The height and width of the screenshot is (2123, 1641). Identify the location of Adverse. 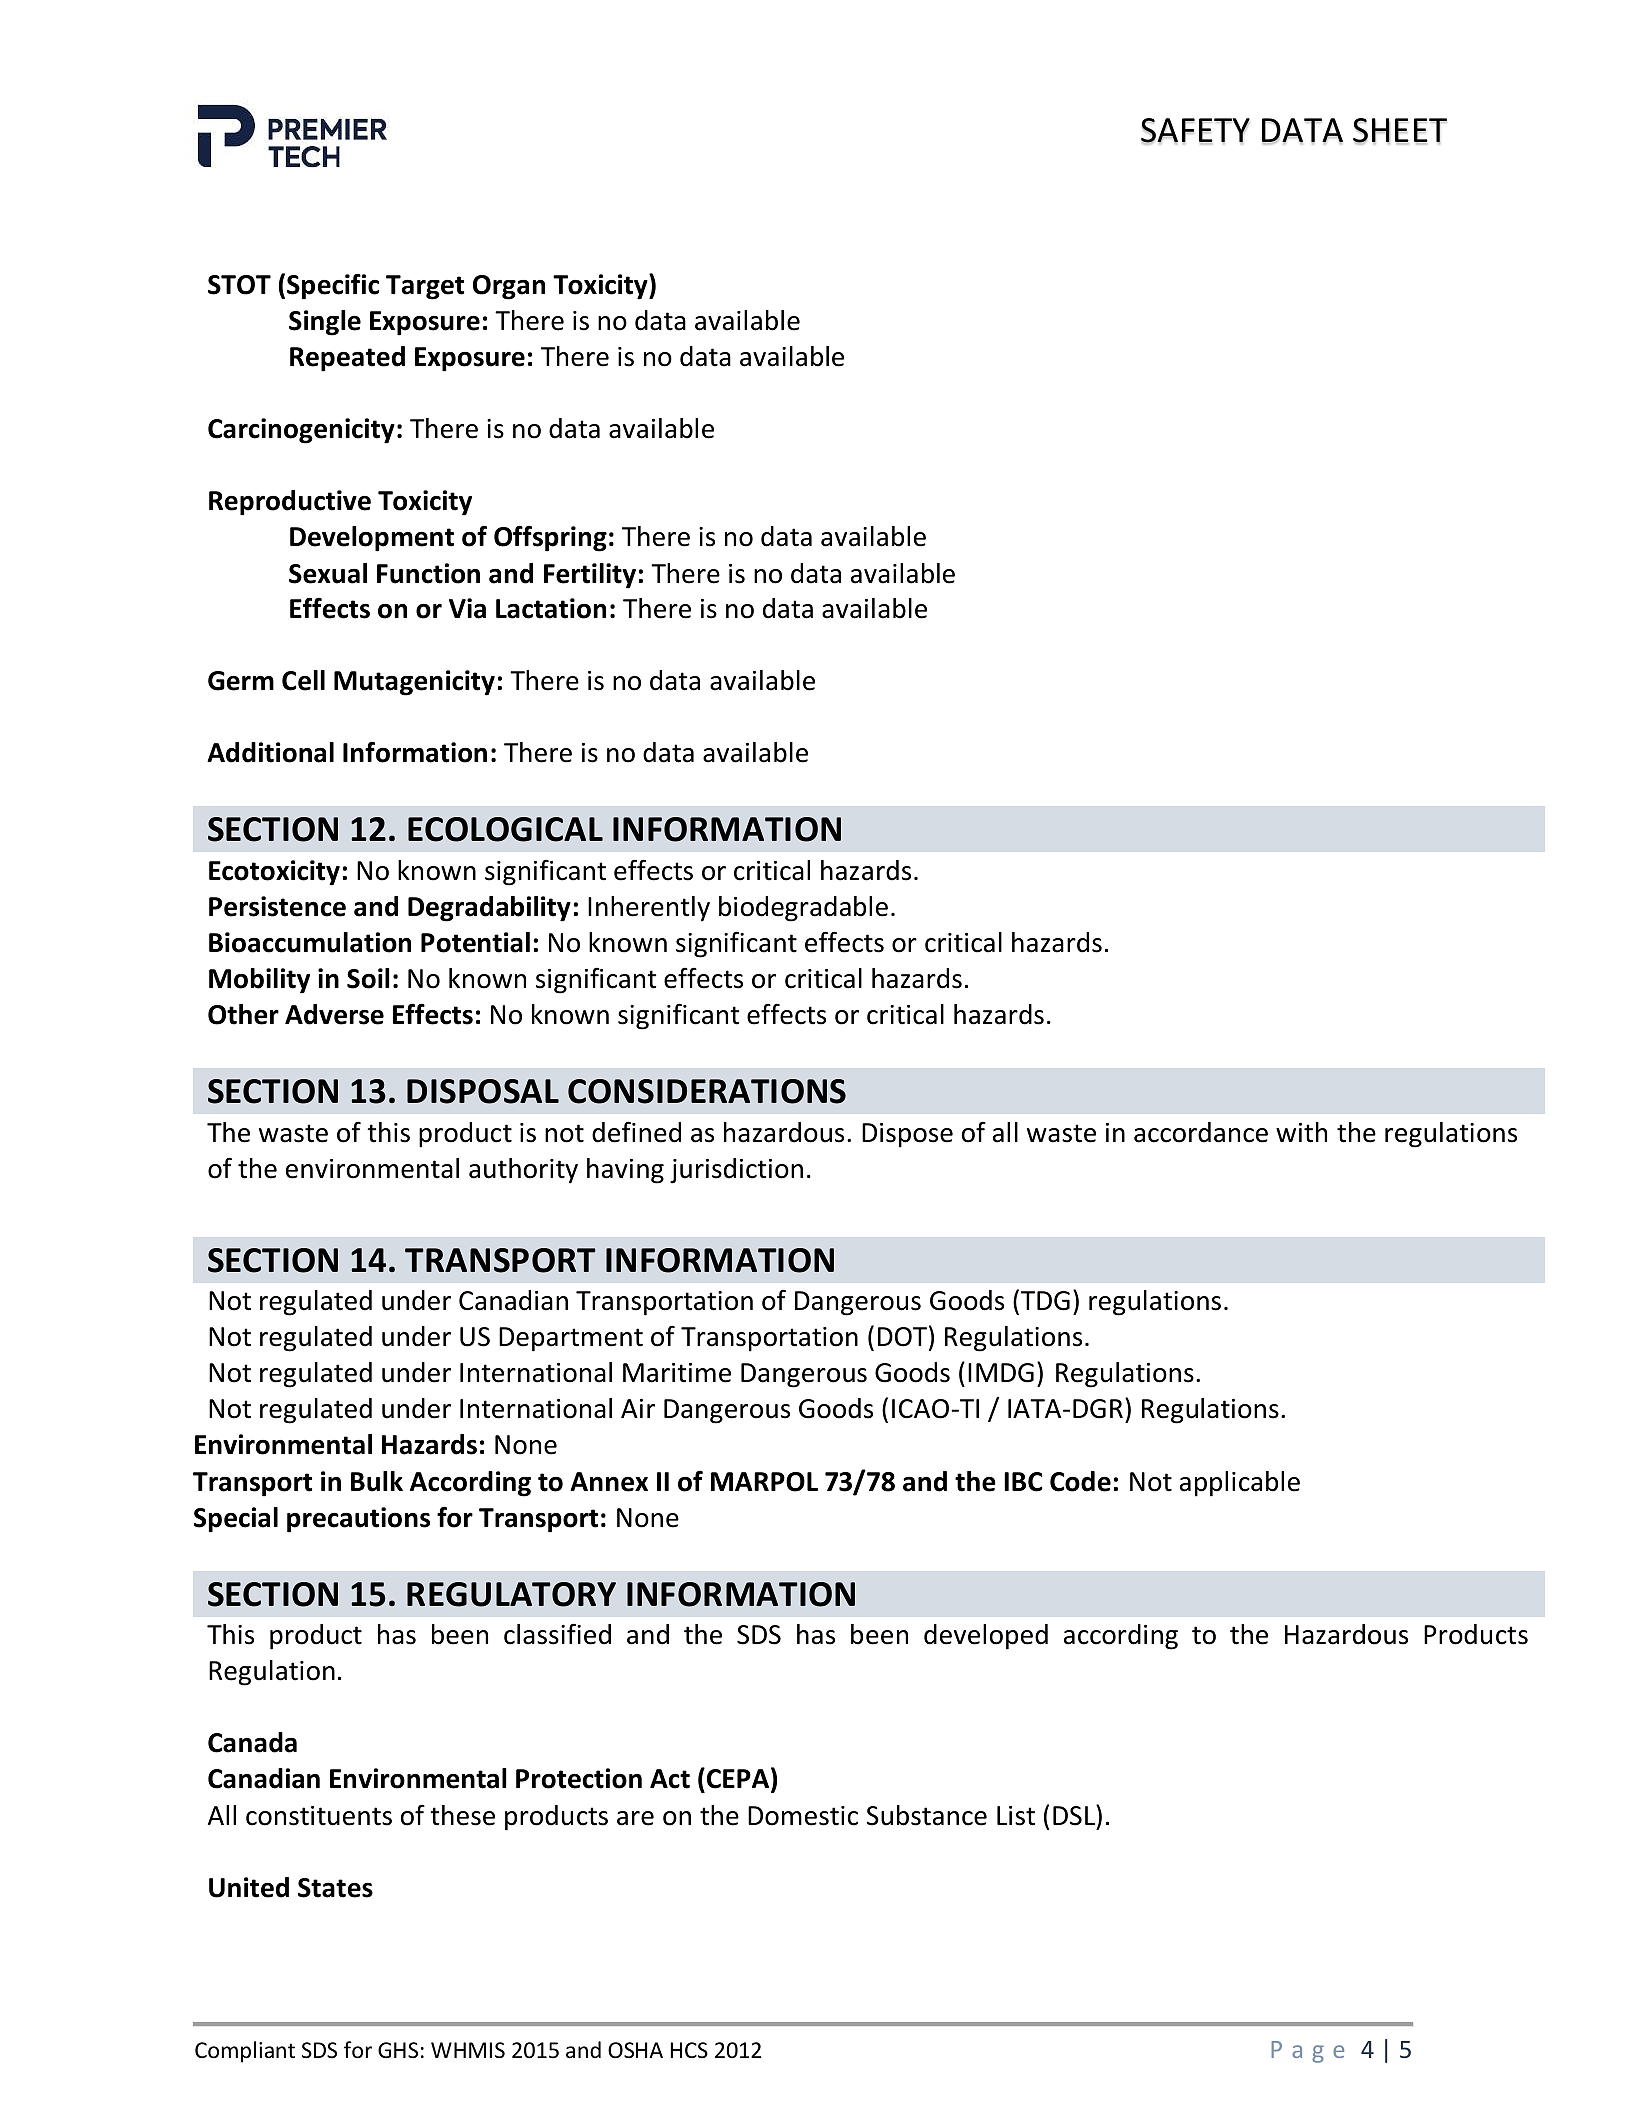
(334, 1014).
